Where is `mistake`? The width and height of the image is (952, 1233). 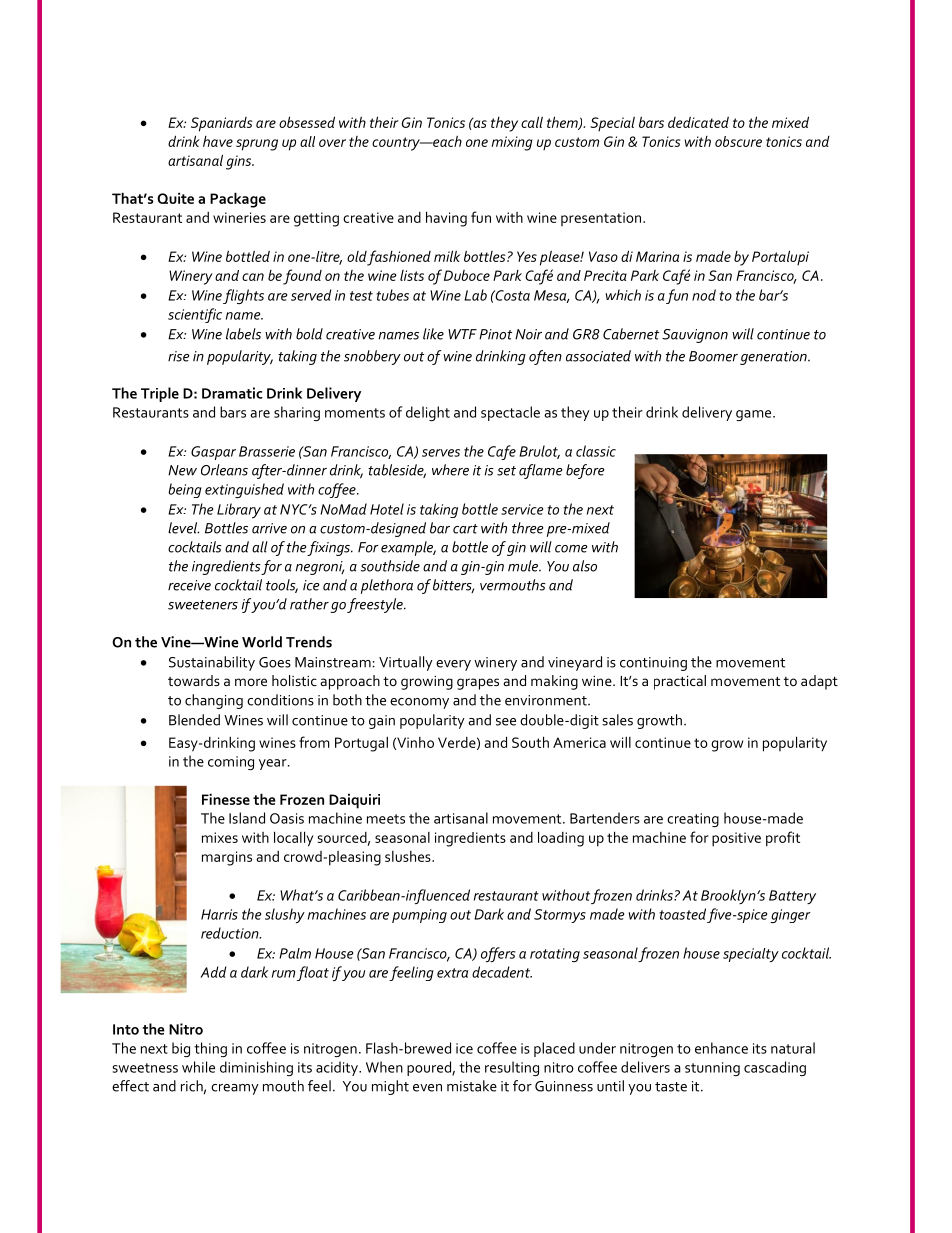
mistake is located at coordinates (472, 1086).
